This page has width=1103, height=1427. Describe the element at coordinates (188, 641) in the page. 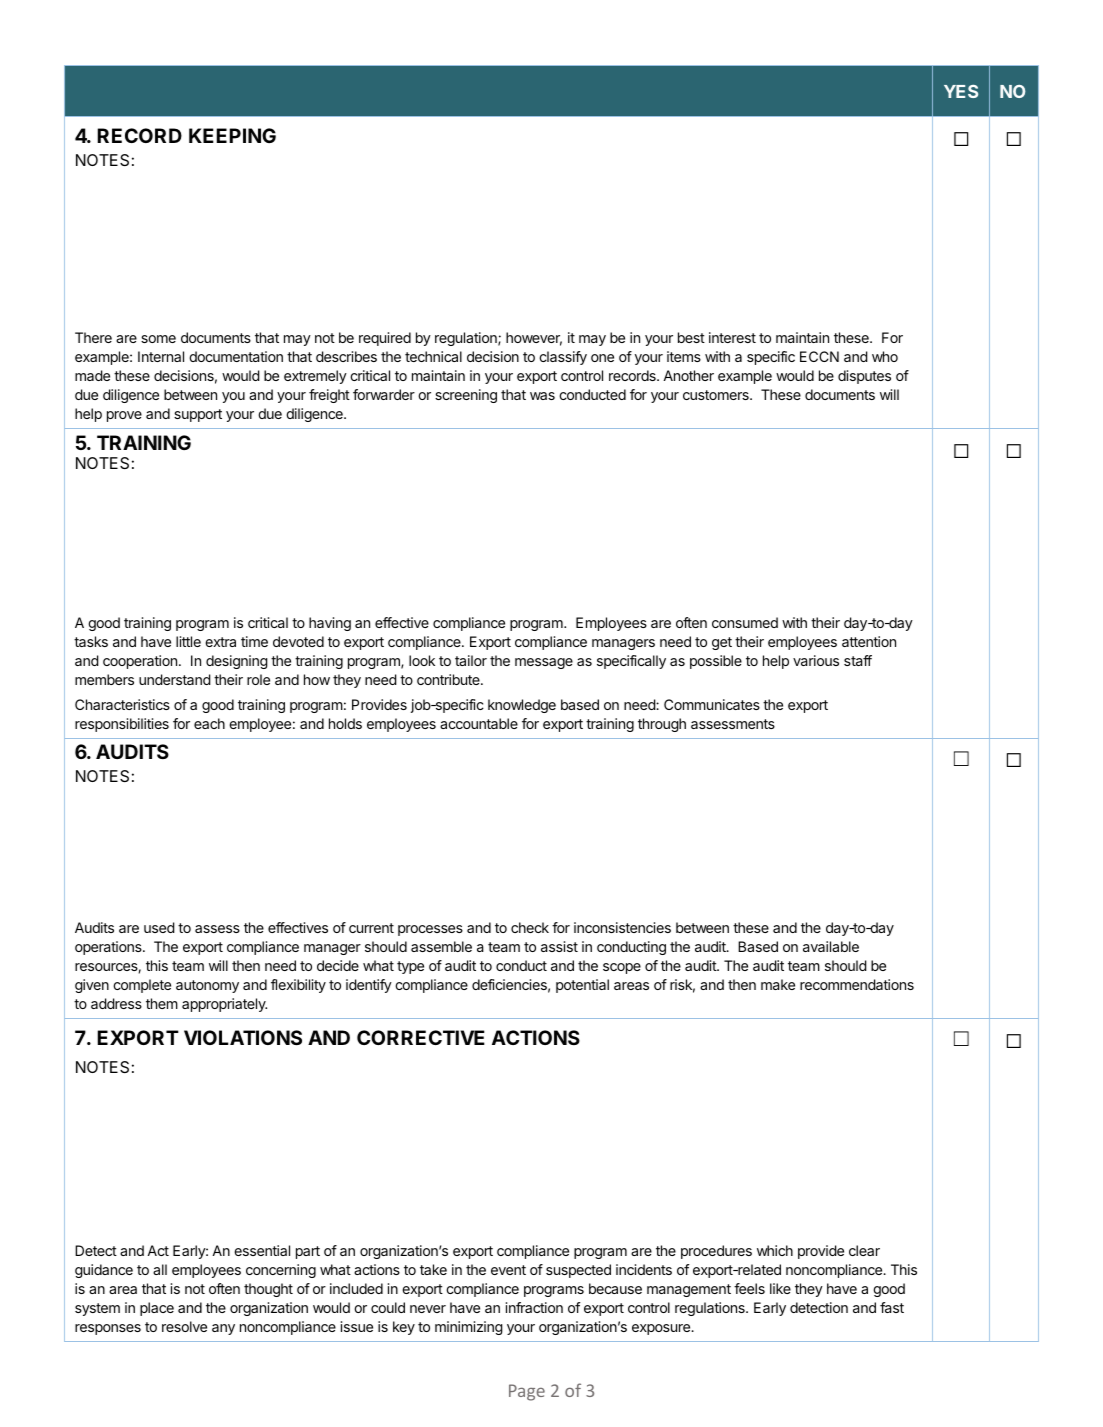

I see `little` at that location.
